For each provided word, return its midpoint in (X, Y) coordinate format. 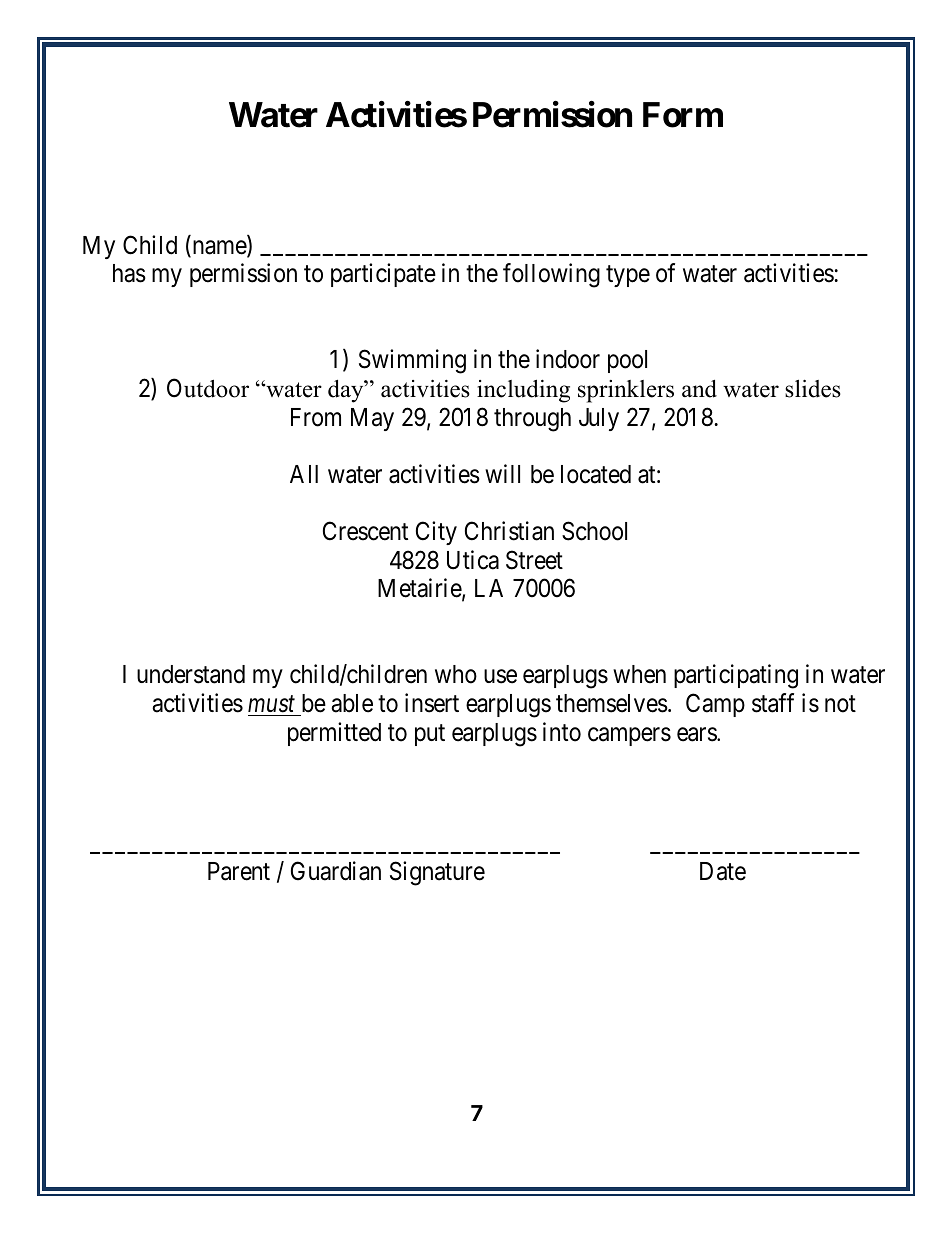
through (532, 420)
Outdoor (208, 388)
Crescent (365, 531)
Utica (473, 560)
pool (627, 361)
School (594, 531)
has (129, 273)
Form (683, 115)
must (271, 704)
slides (813, 388)
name (219, 248)
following (551, 275)
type (628, 276)
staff (773, 703)
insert (432, 703)
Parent (239, 871)
